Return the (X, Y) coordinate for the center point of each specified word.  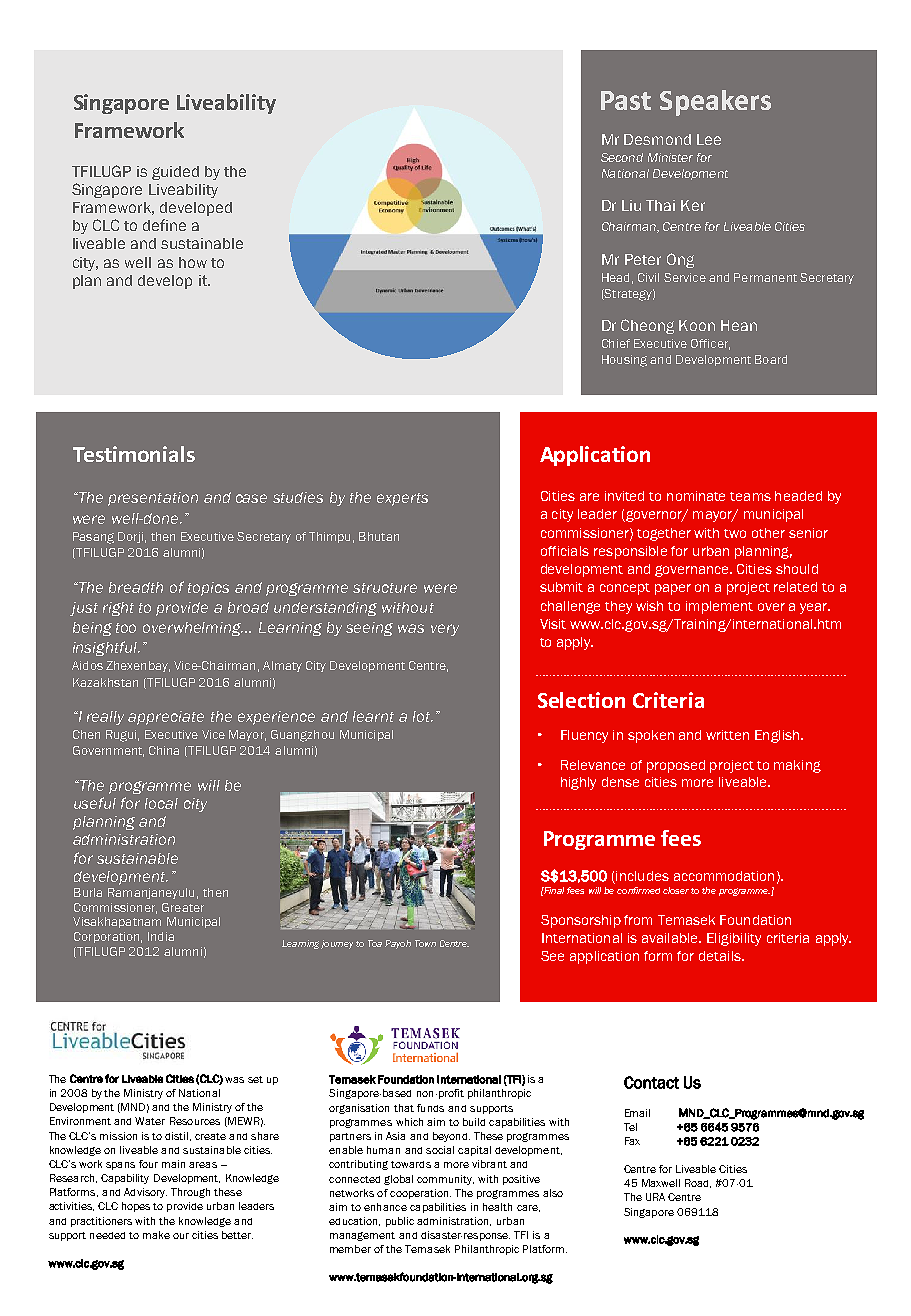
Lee (709, 139)
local (161, 803)
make (156, 1235)
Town (425, 943)
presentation (153, 499)
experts (402, 499)
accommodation (724, 876)
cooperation (420, 1194)
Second (622, 157)
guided (175, 173)
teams (750, 496)
